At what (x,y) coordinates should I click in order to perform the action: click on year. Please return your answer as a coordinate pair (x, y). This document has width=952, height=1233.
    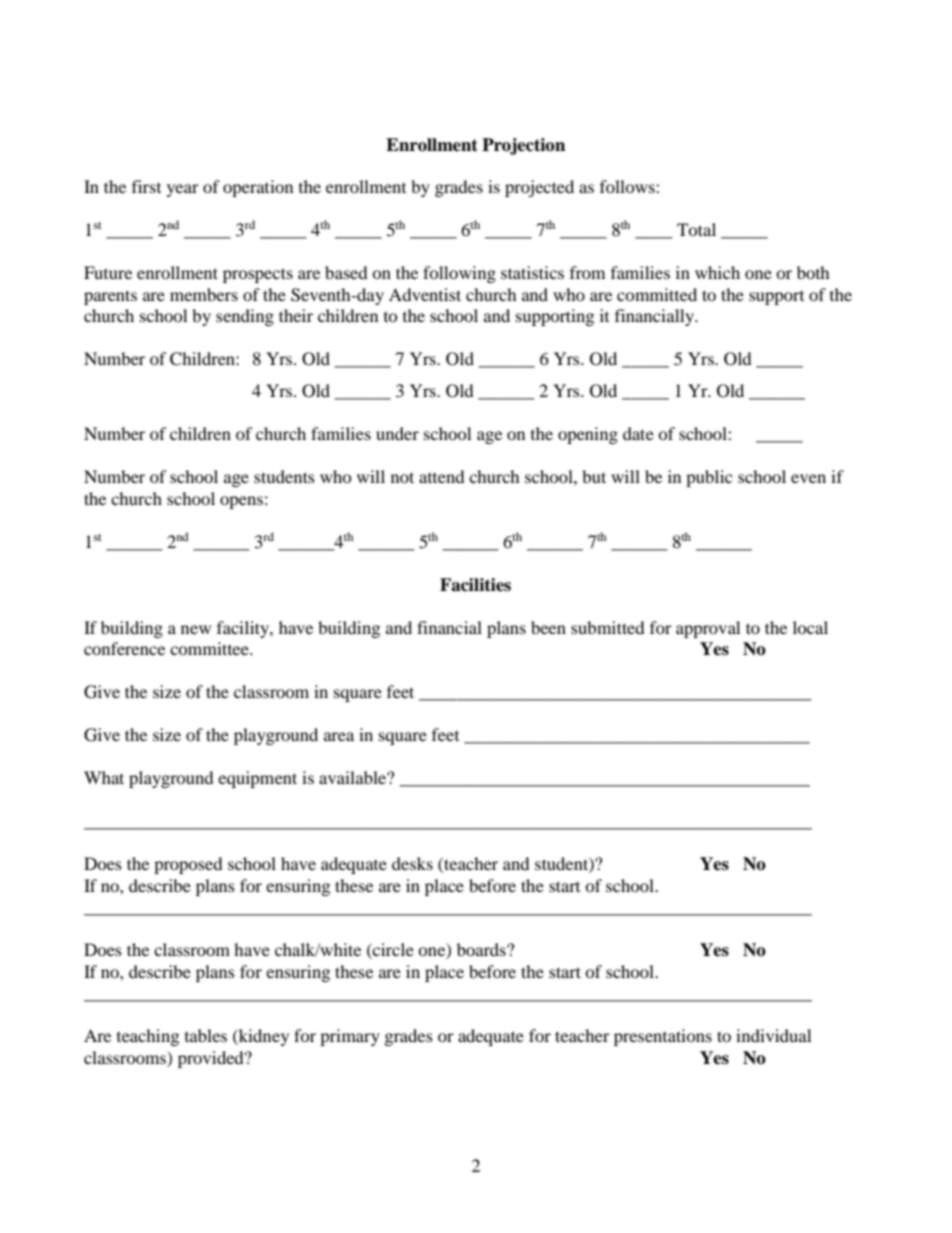
    Looking at the image, I should click on (183, 190).
